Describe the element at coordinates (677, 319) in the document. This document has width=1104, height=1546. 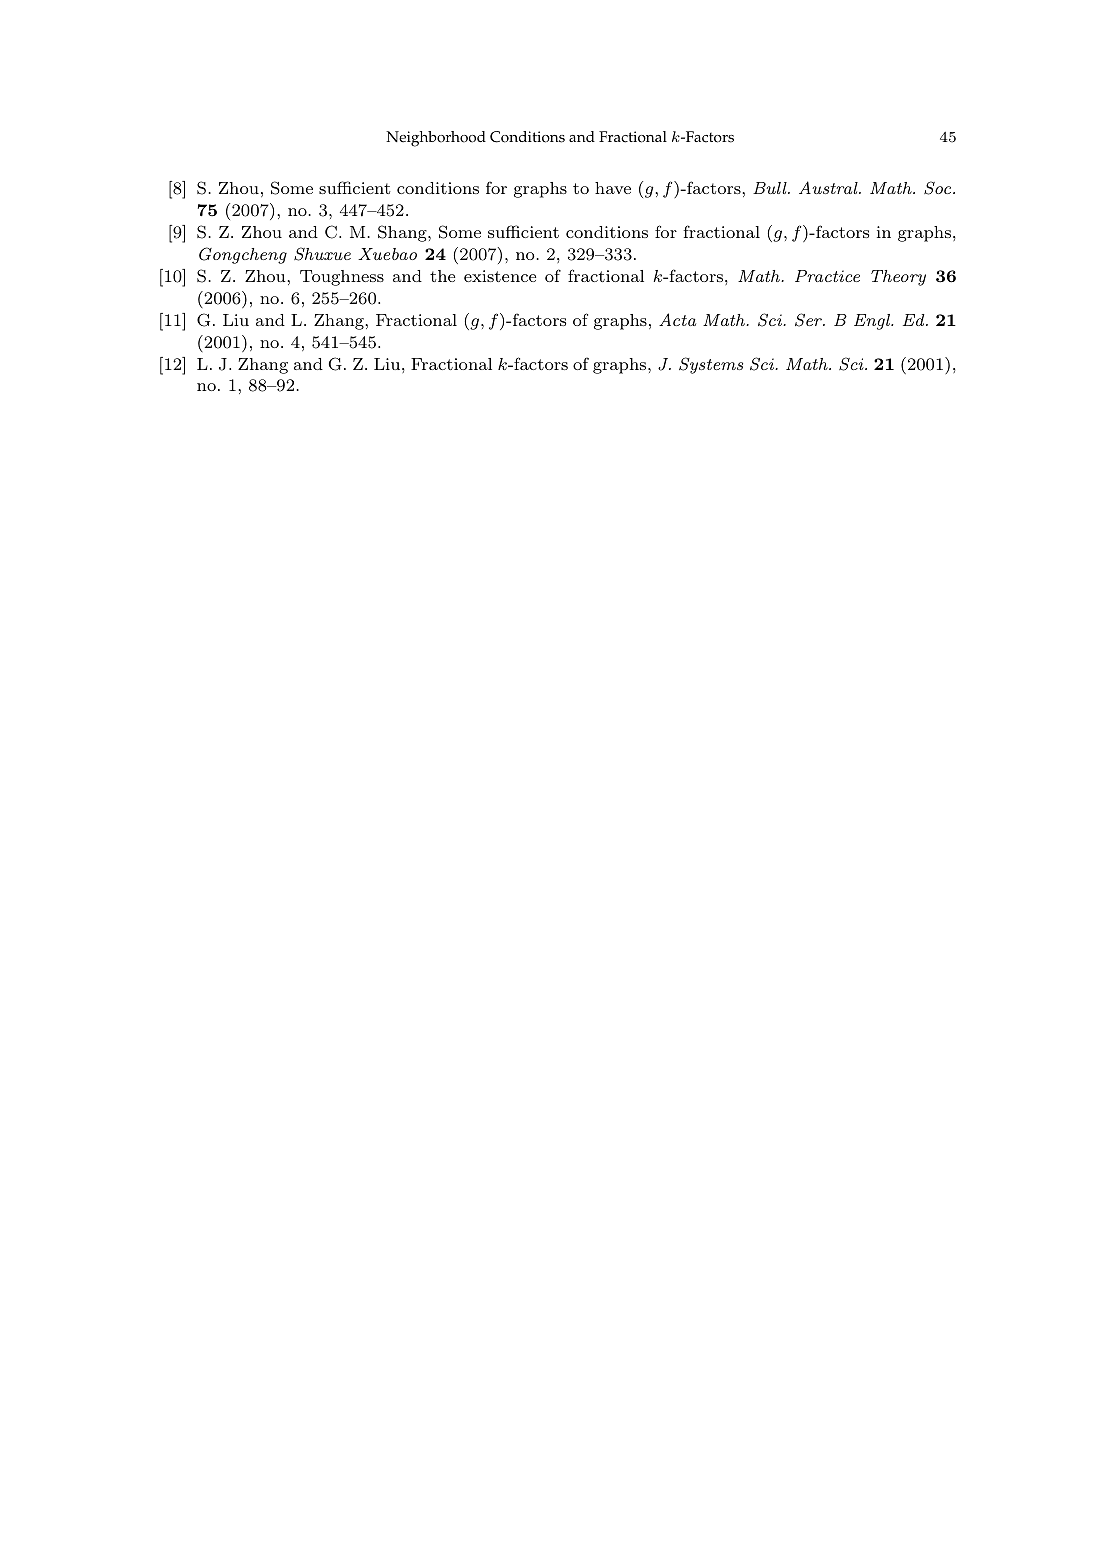
I see `Acta` at that location.
